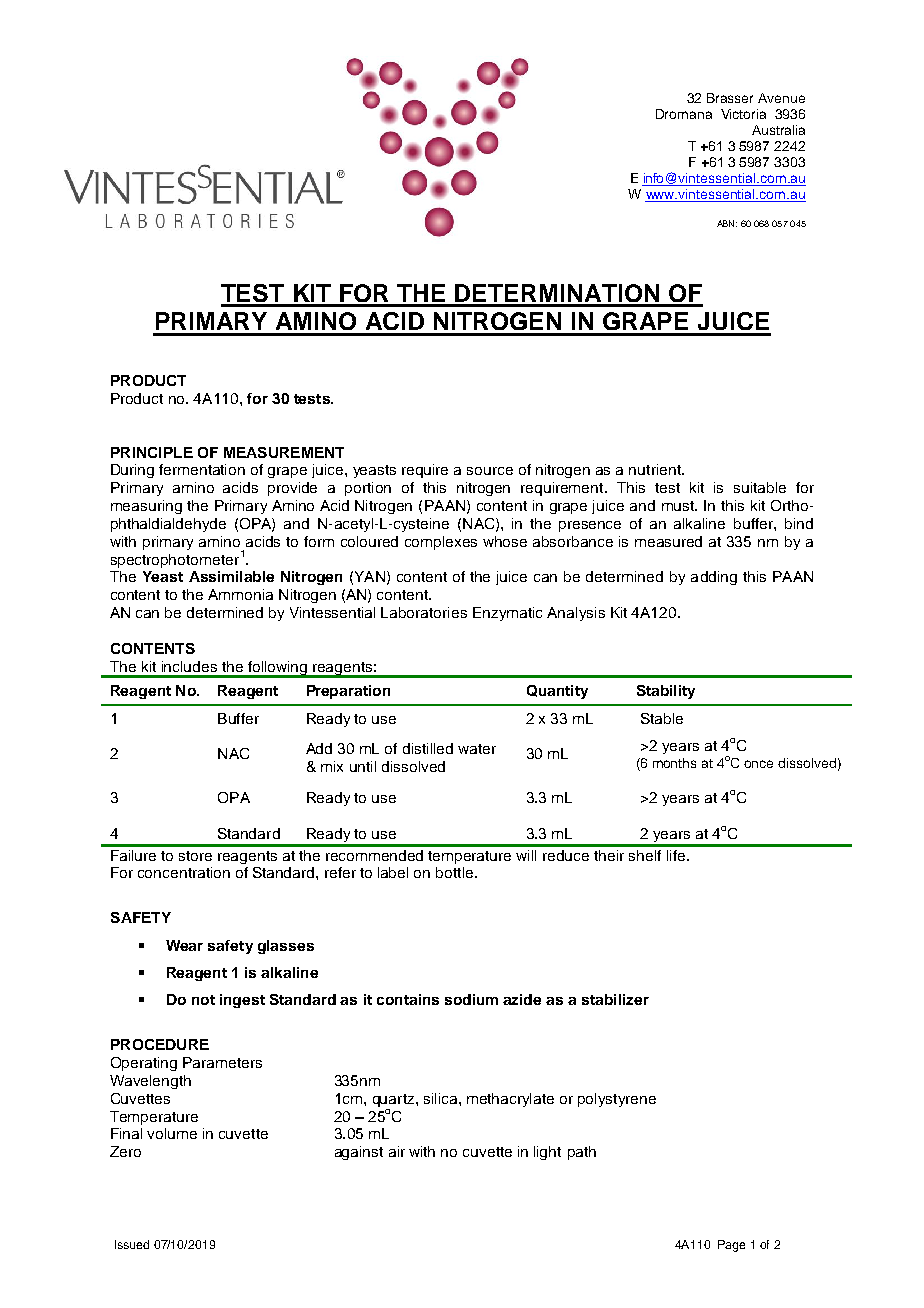  Describe the element at coordinates (152, 452) in the screenshot. I see `PRINCIPLE` at that location.
